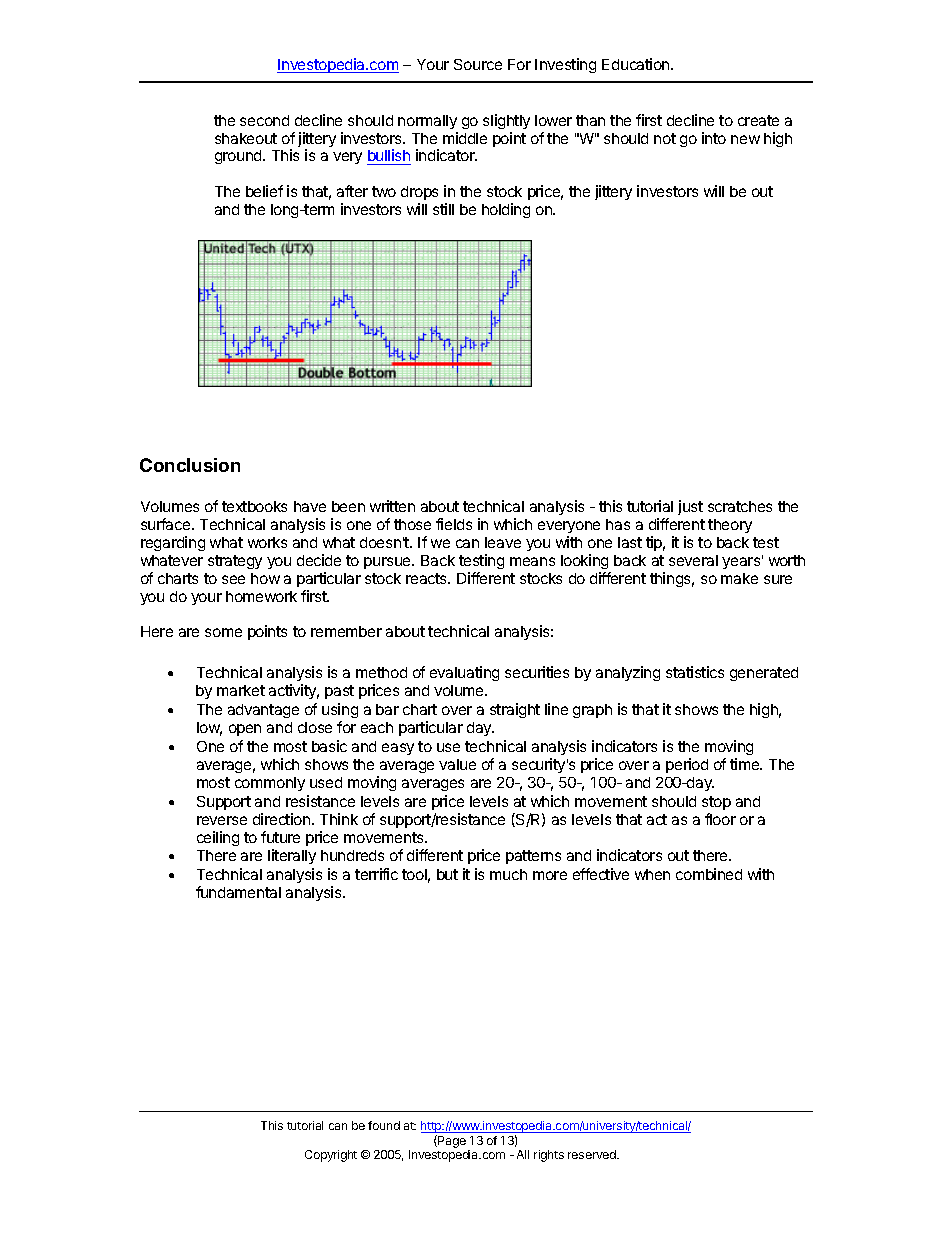  I want to click on into, so click(714, 138).
